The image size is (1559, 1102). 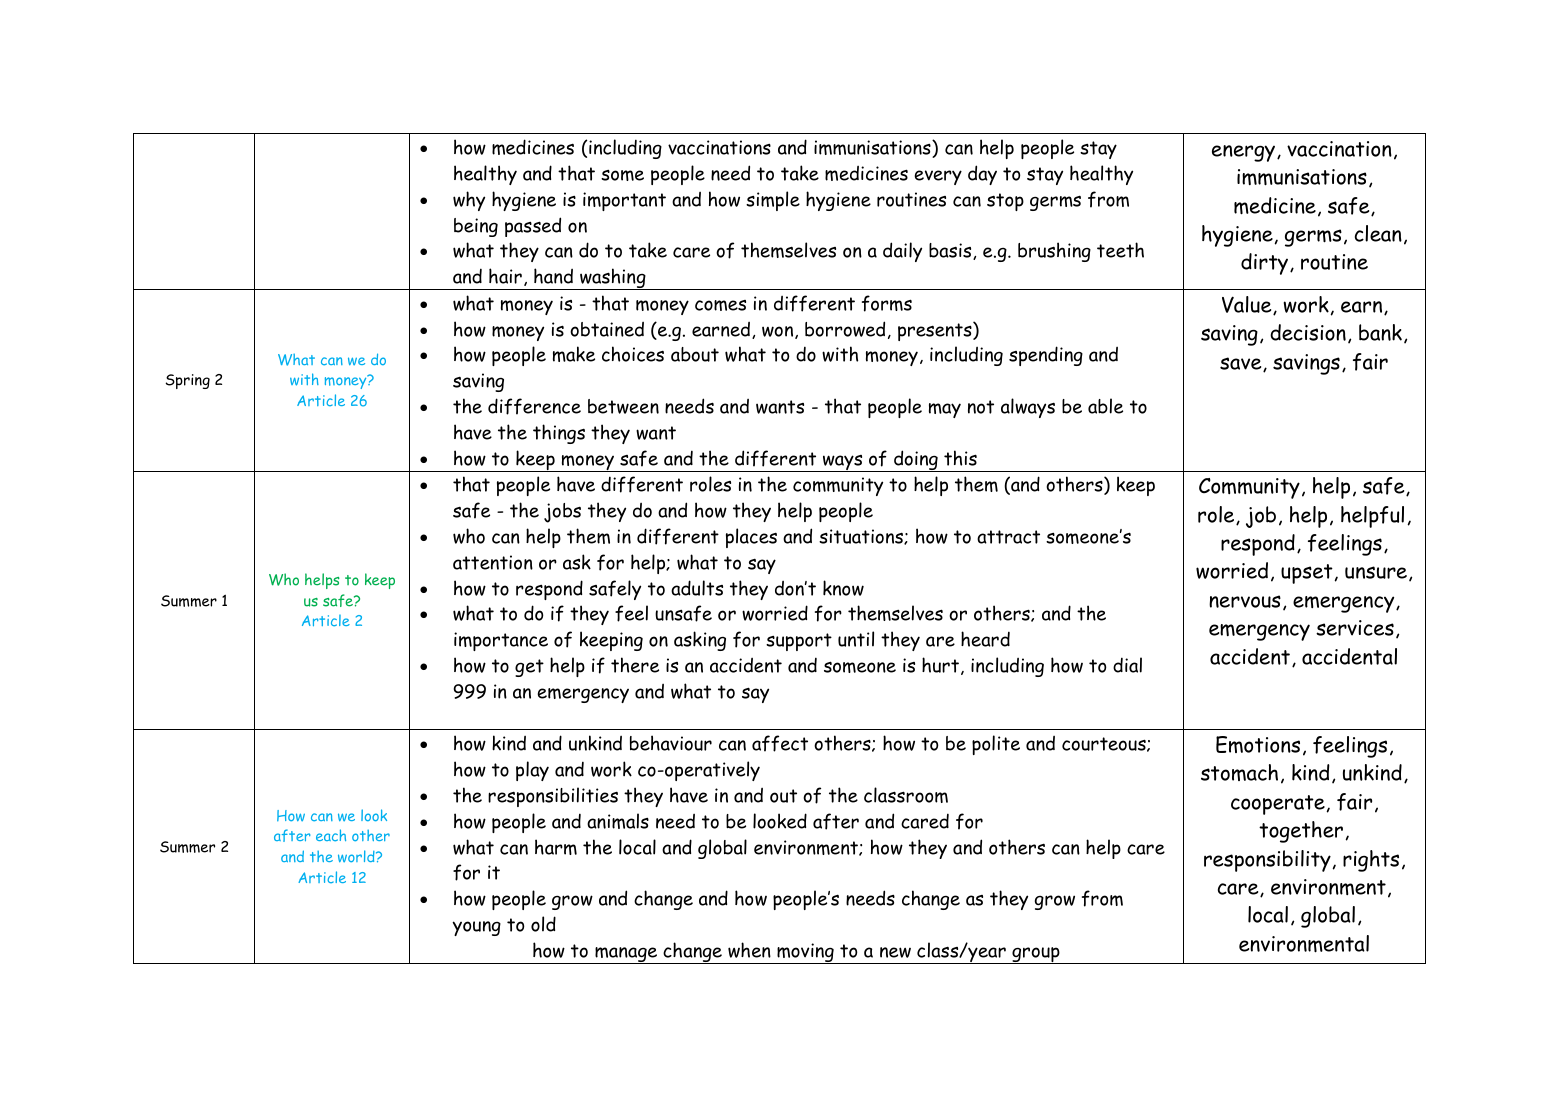 What do you see at coordinates (1258, 744) in the image?
I see `Emotions` at bounding box center [1258, 744].
